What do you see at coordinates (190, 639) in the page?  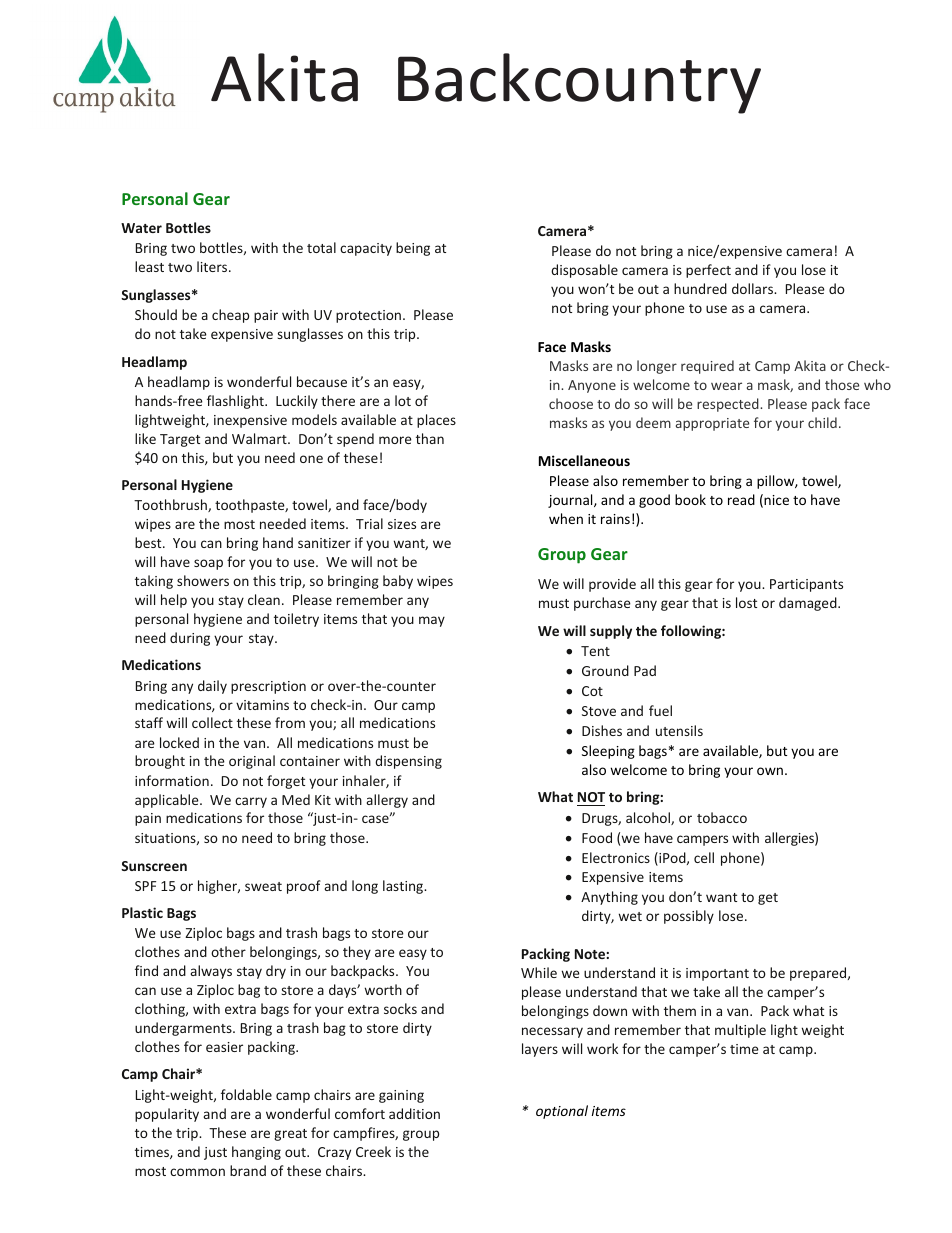 I see `during` at bounding box center [190, 639].
